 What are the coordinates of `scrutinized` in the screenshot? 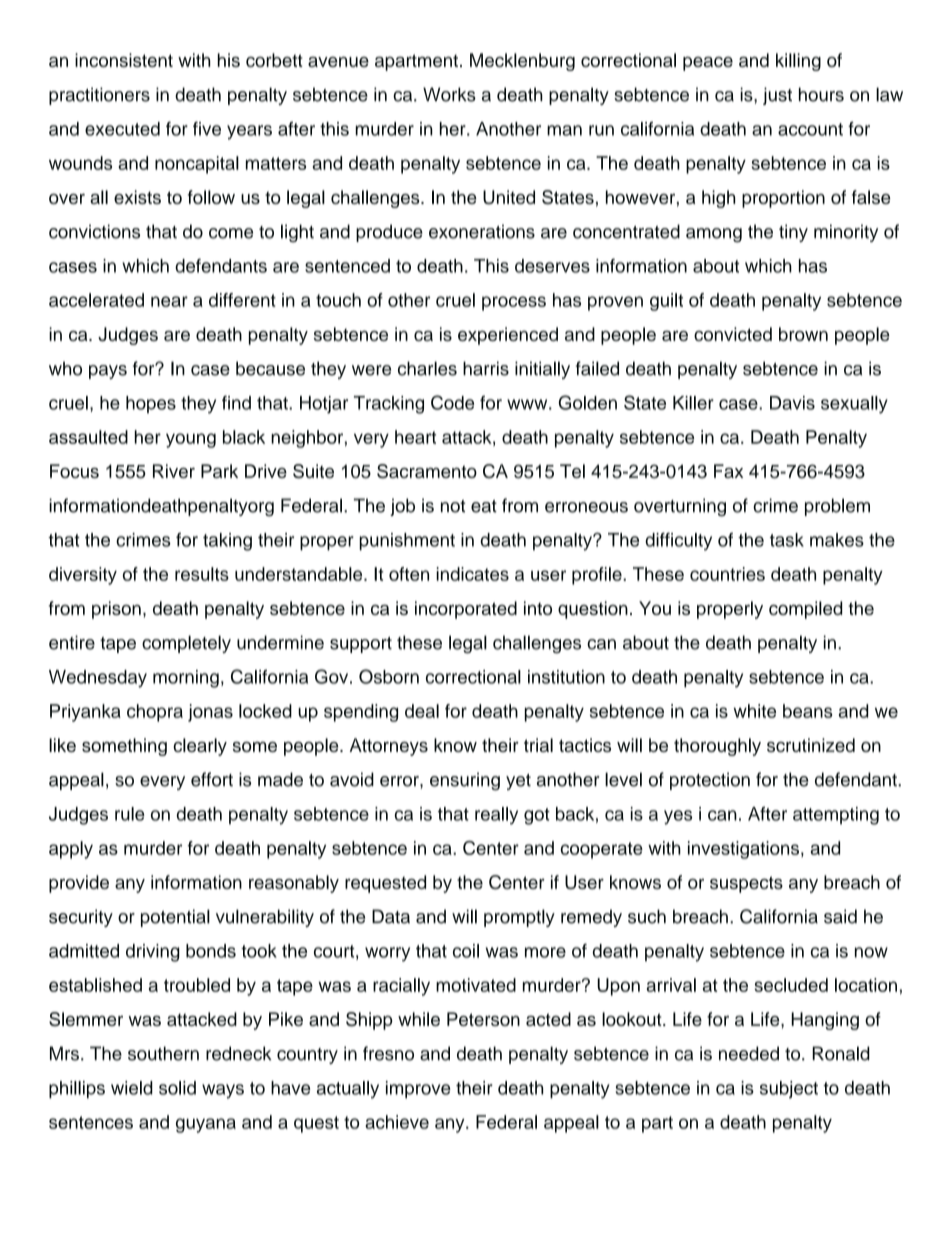 It's located at (811, 745).
